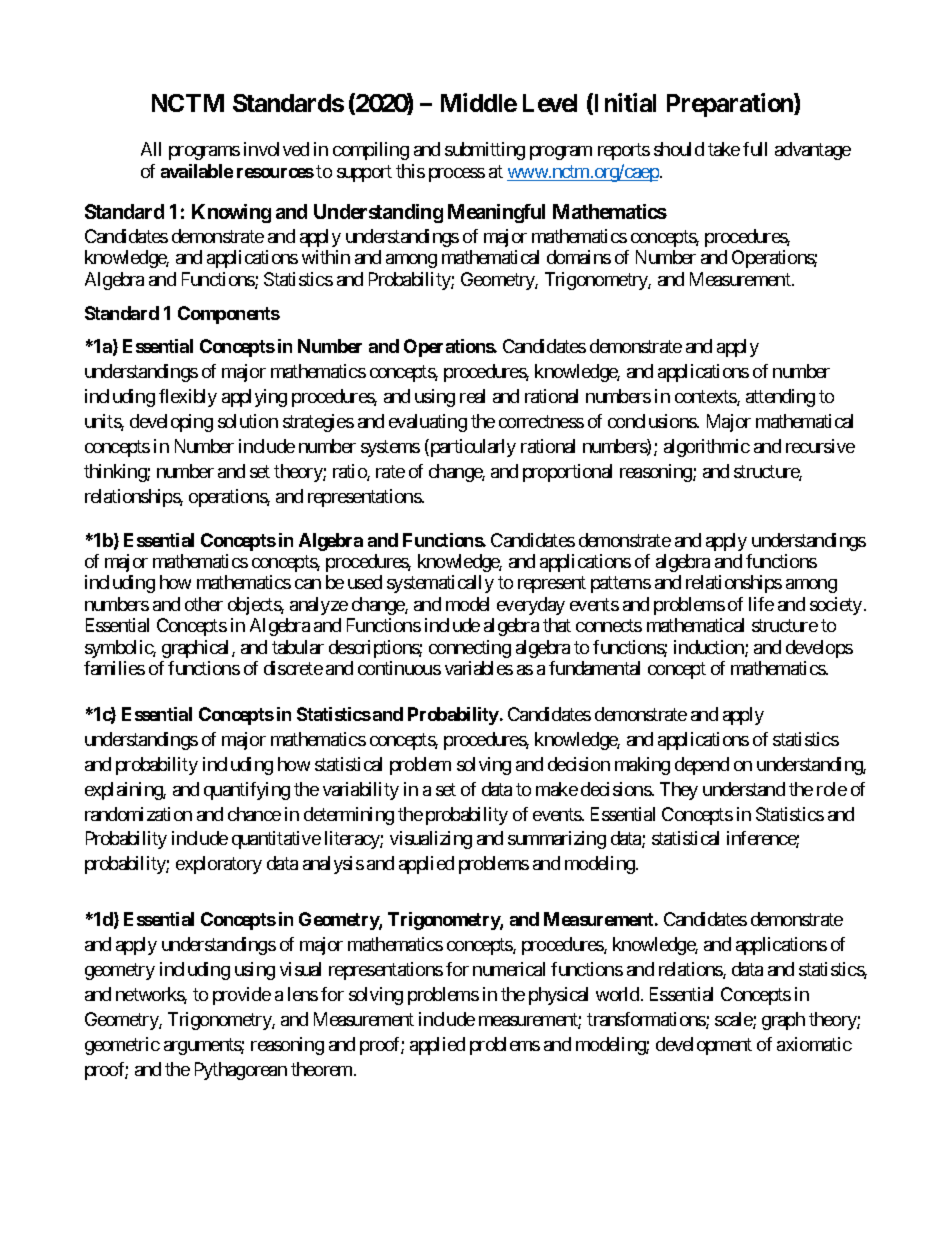 Image resolution: width=952 pixels, height=1233 pixels. What do you see at coordinates (724, 149) in the document?
I see `take` at bounding box center [724, 149].
